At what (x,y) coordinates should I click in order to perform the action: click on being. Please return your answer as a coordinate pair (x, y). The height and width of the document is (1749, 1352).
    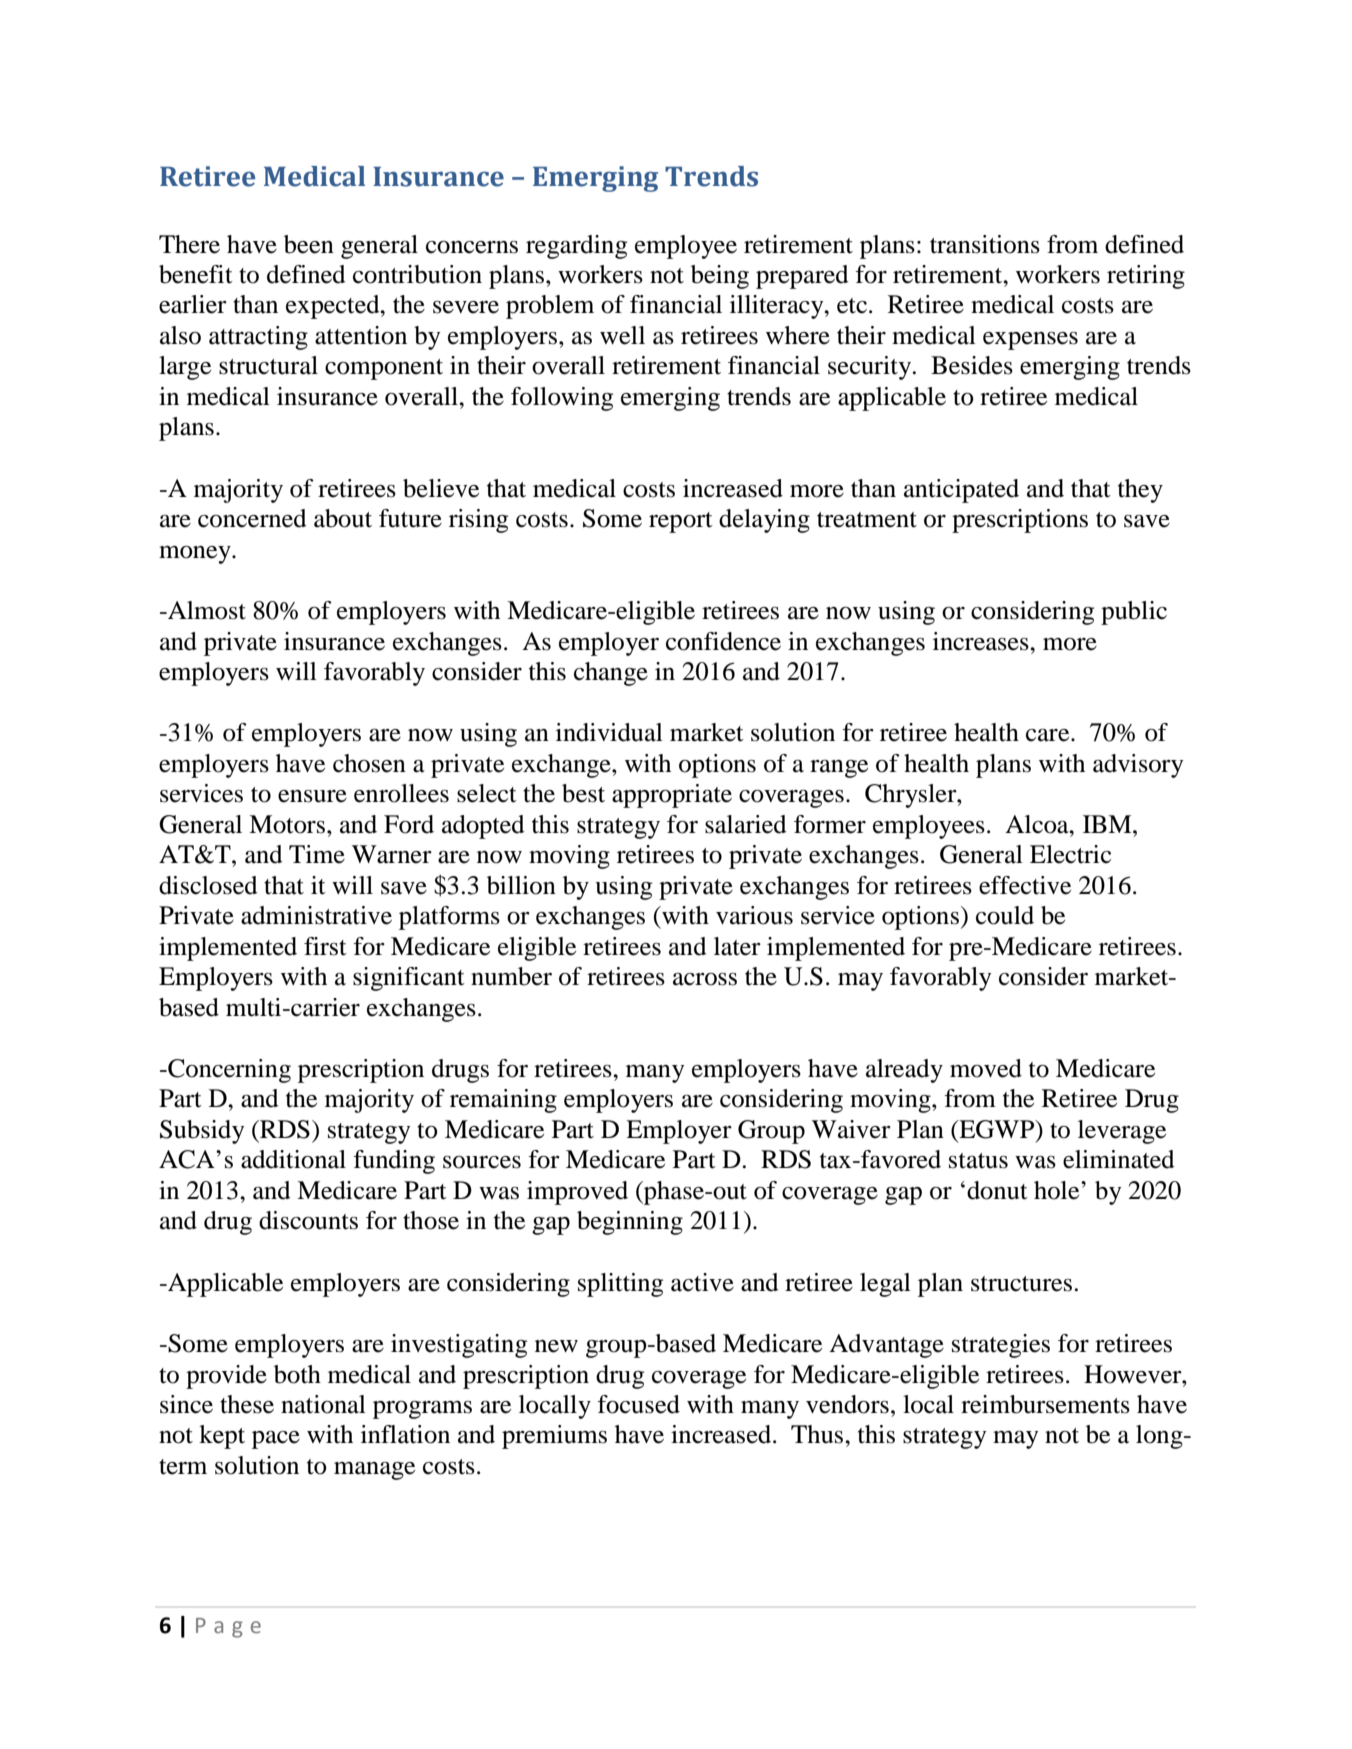
    Looking at the image, I should click on (720, 277).
